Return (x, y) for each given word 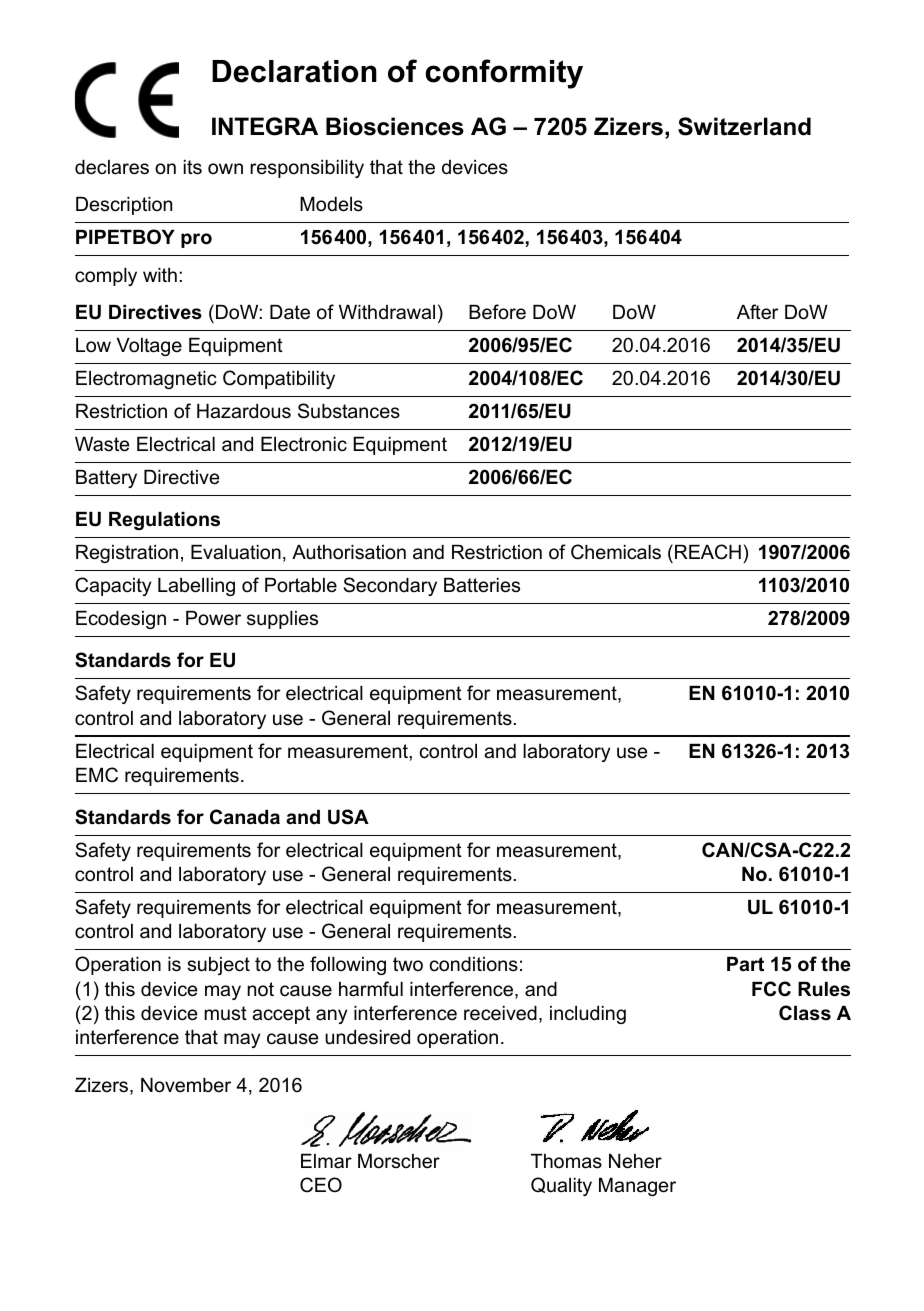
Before (497, 312)
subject (218, 966)
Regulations (164, 521)
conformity (504, 74)
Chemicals (616, 552)
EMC (97, 775)
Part (745, 964)
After (758, 312)
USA (348, 817)
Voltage (149, 347)
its (193, 167)
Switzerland (744, 126)
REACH (708, 552)
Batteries (482, 585)
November (186, 1085)
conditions (474, 964)
